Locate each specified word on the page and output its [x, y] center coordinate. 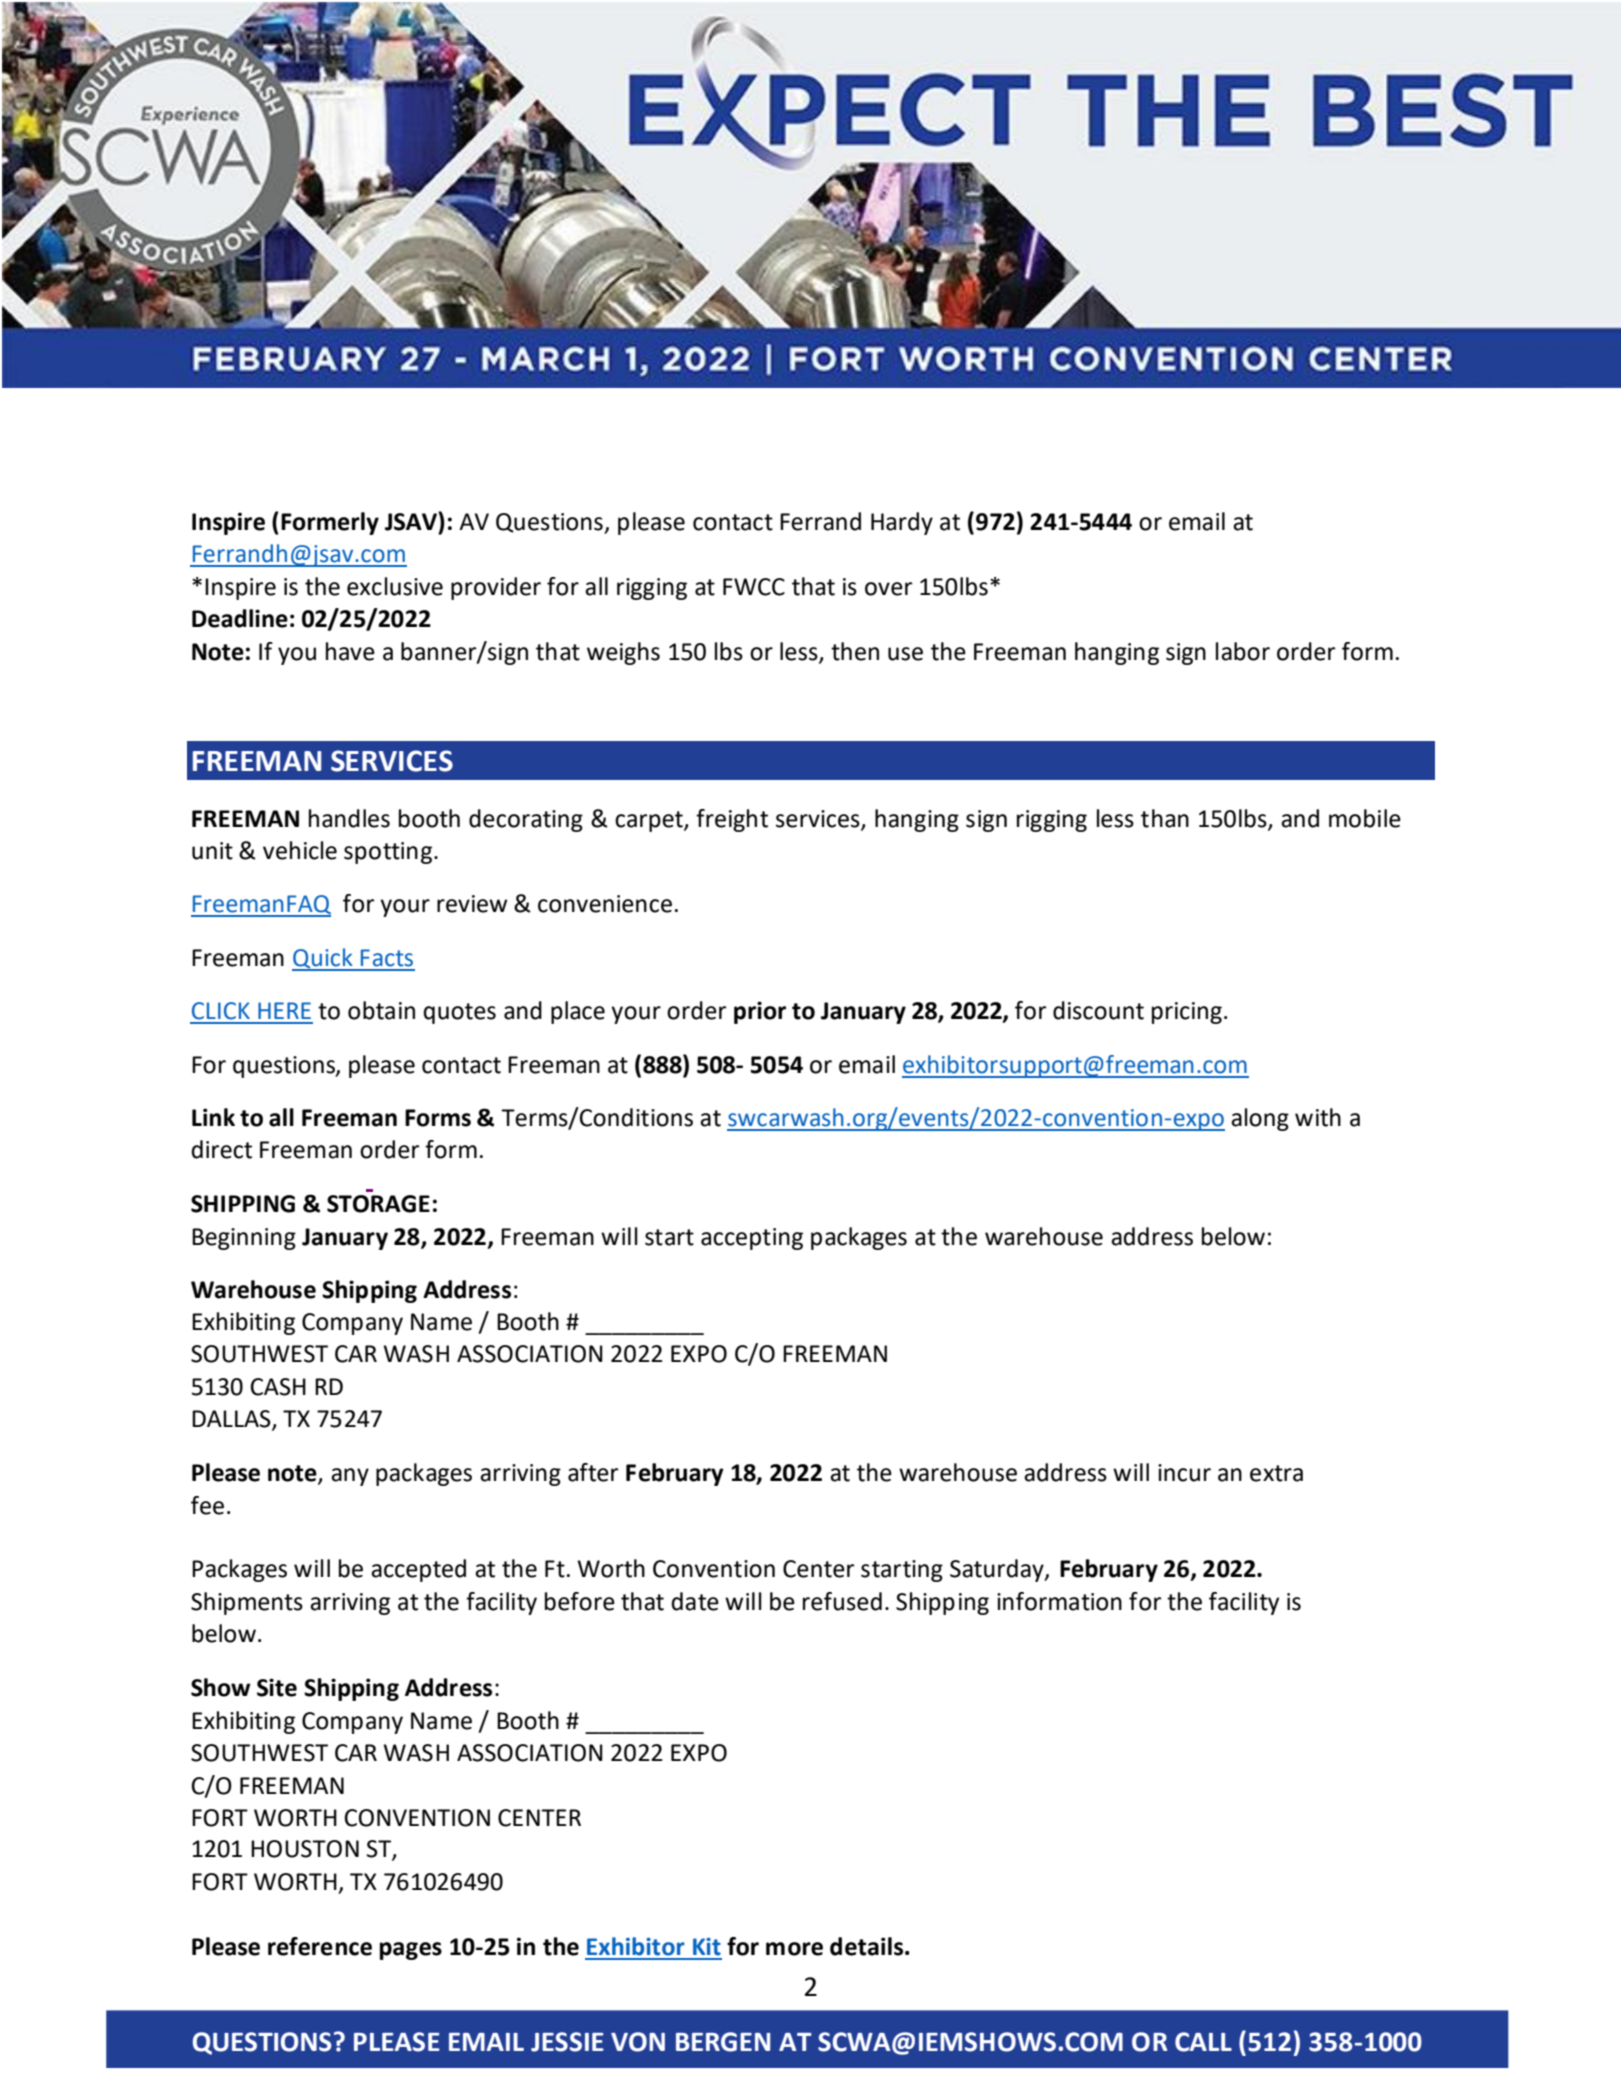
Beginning [244, 1239]
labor [1243, 651]
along [1260, 1119]
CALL [1203, 2042]
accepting [752, 1239]
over [888, 589]
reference [320, 1946]
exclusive [395, 586]
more [794, 1949]
